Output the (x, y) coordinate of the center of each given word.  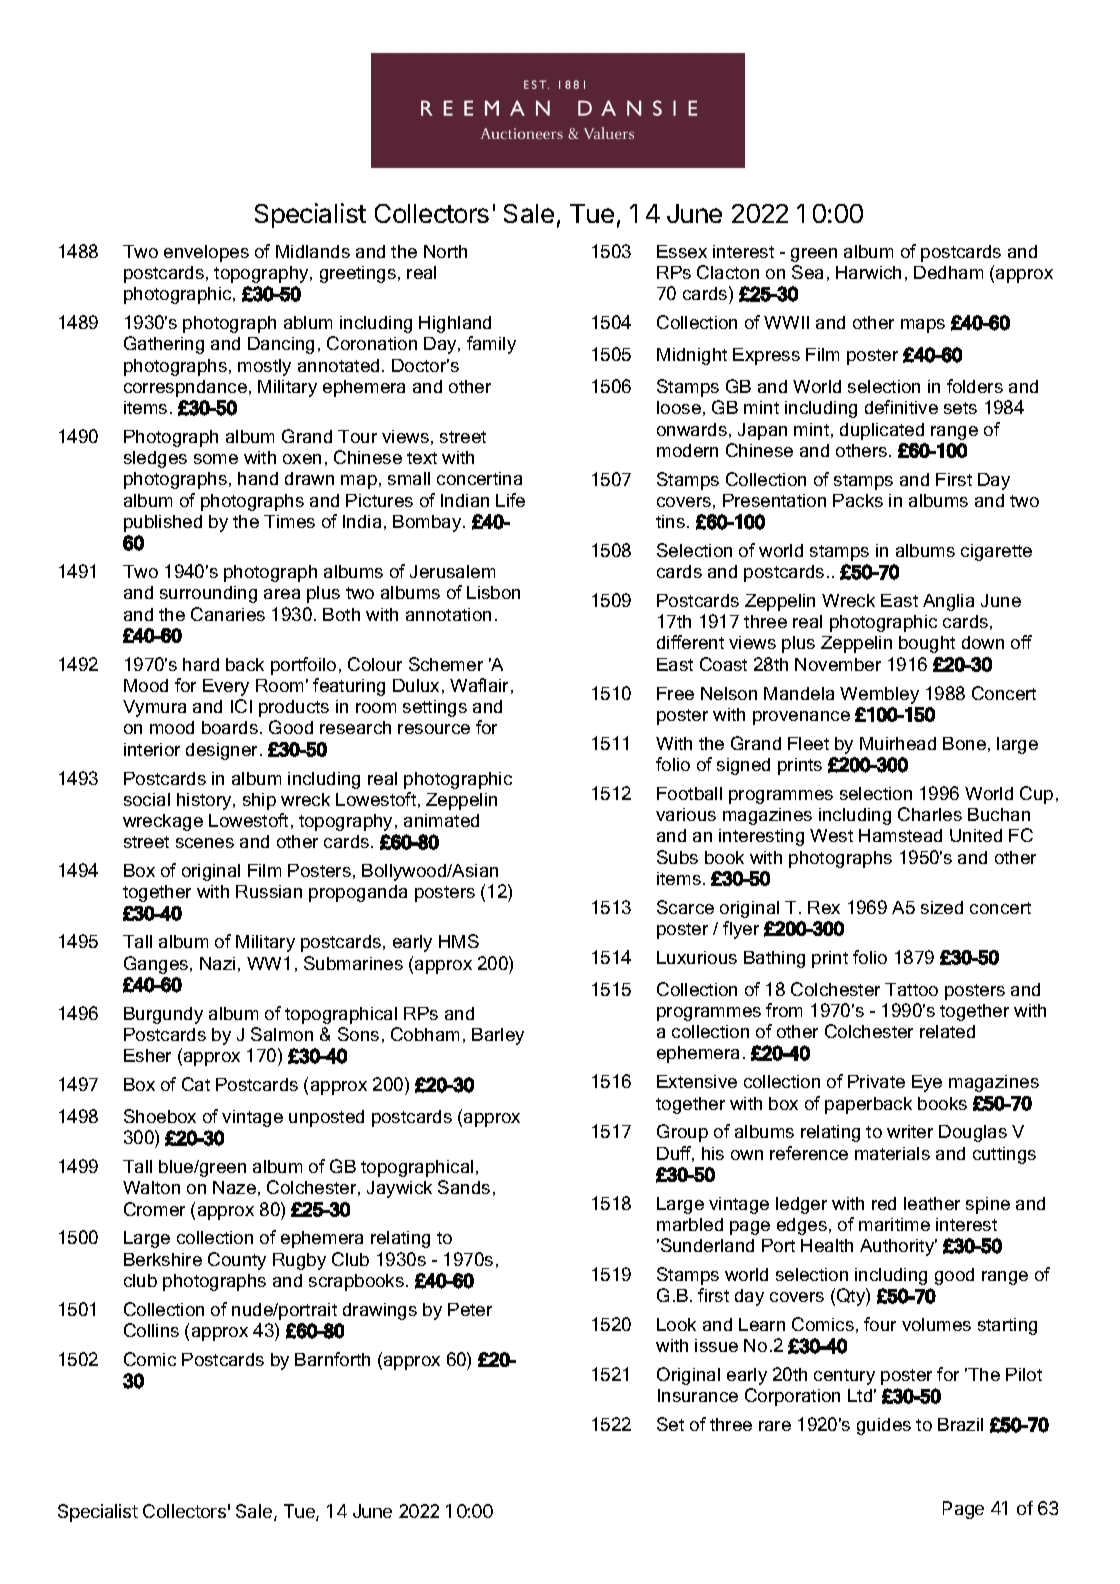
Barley (498, 1036)
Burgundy (163, 1015)
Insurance (698, 1395)
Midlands (313, 251)
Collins (151, 1330)
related (947, 1031)
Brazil (960, 1424)
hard (201, 664)
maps (923, 326)
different (690, 642)
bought (927, 644)
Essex (682, 251)
